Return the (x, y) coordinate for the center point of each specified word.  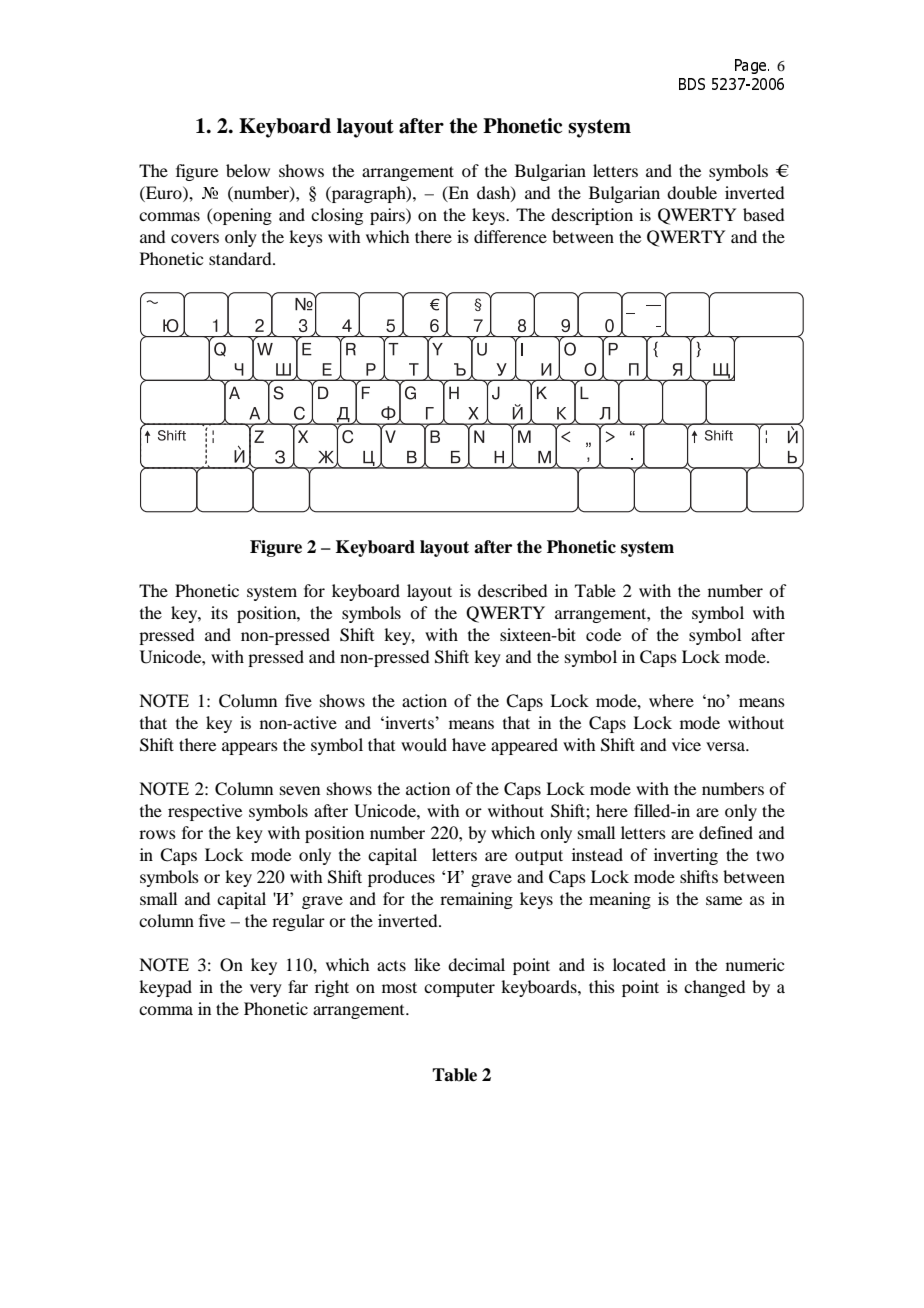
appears (250, 748)
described (512, 590)
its (219, 612)
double (692, 192)
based (763, 214)
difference (510, 236)
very (266, 990)
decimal (476, 964)
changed (714, 988)
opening (241, 216)
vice (686, 744)
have (469, 744)
